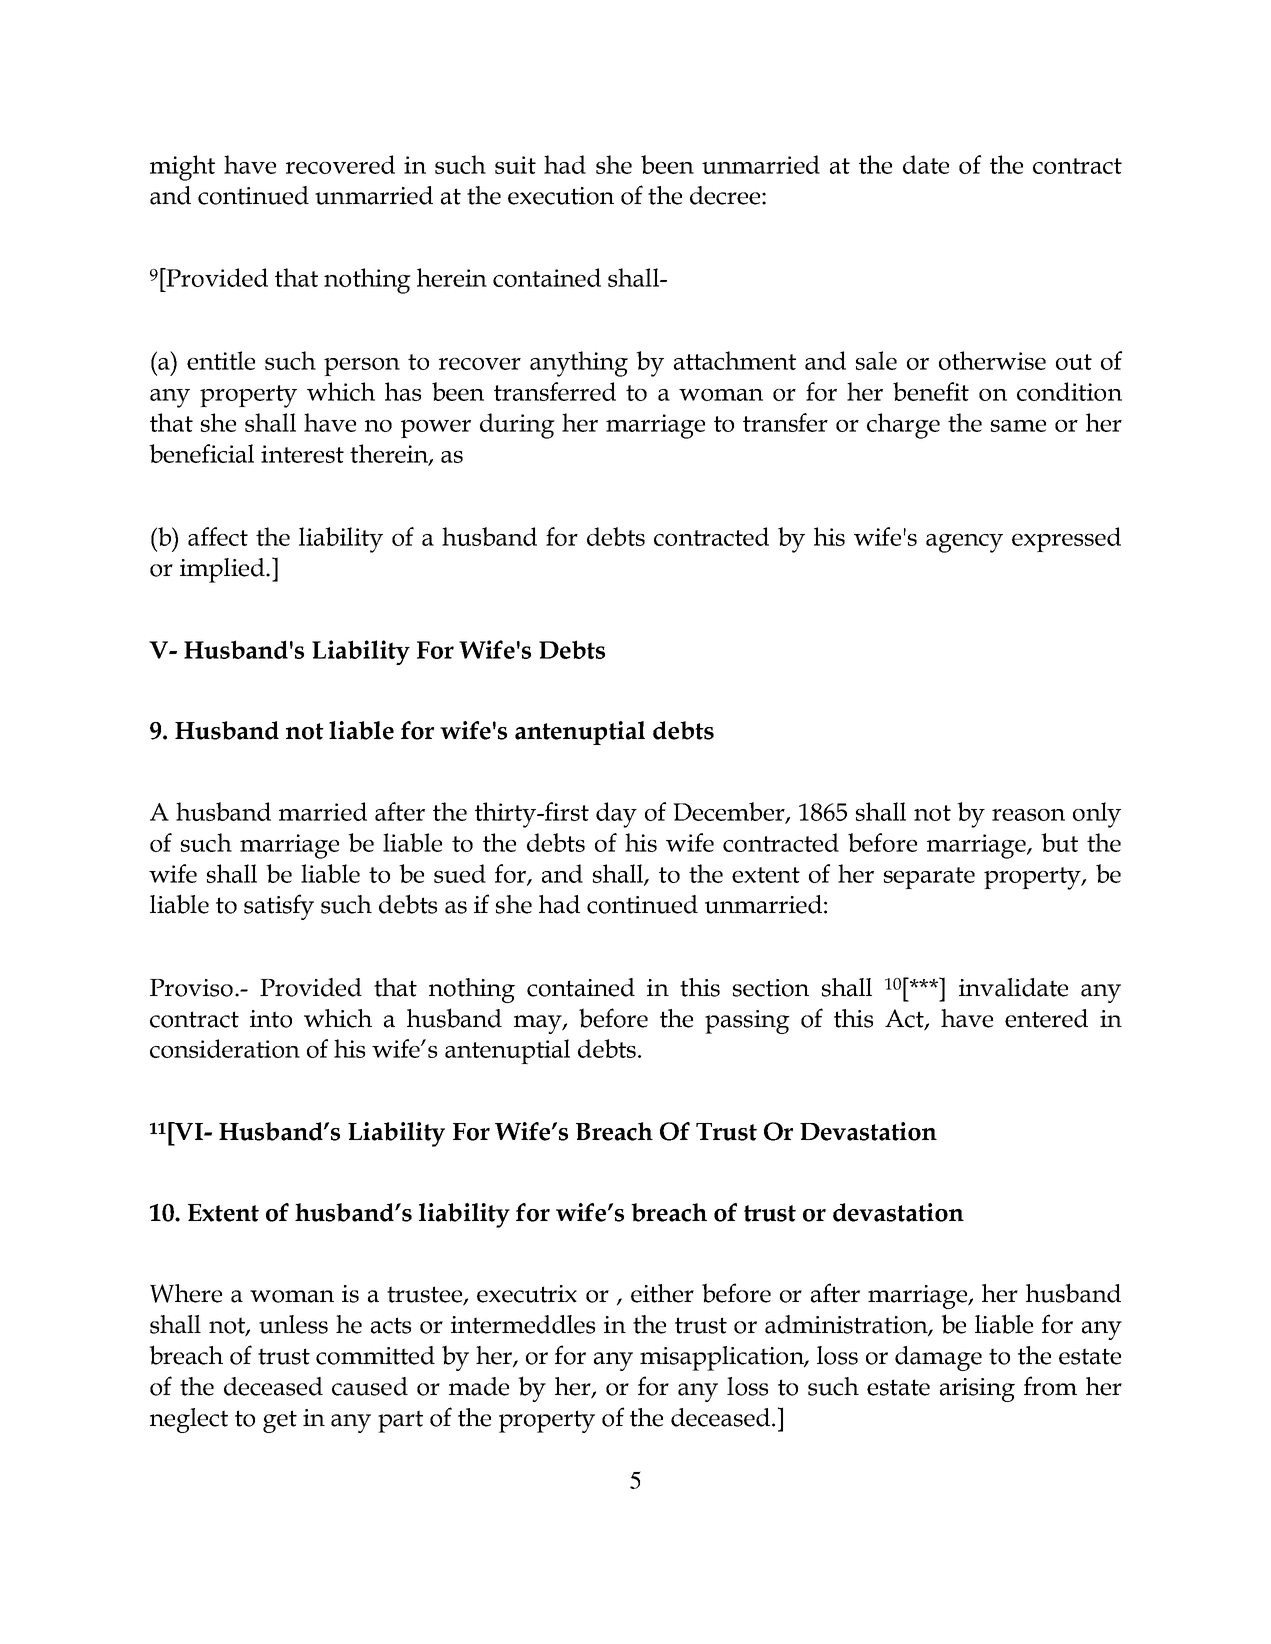  Describe the element at coordinates (662, 1293) in the page. I see `either` at that location.
